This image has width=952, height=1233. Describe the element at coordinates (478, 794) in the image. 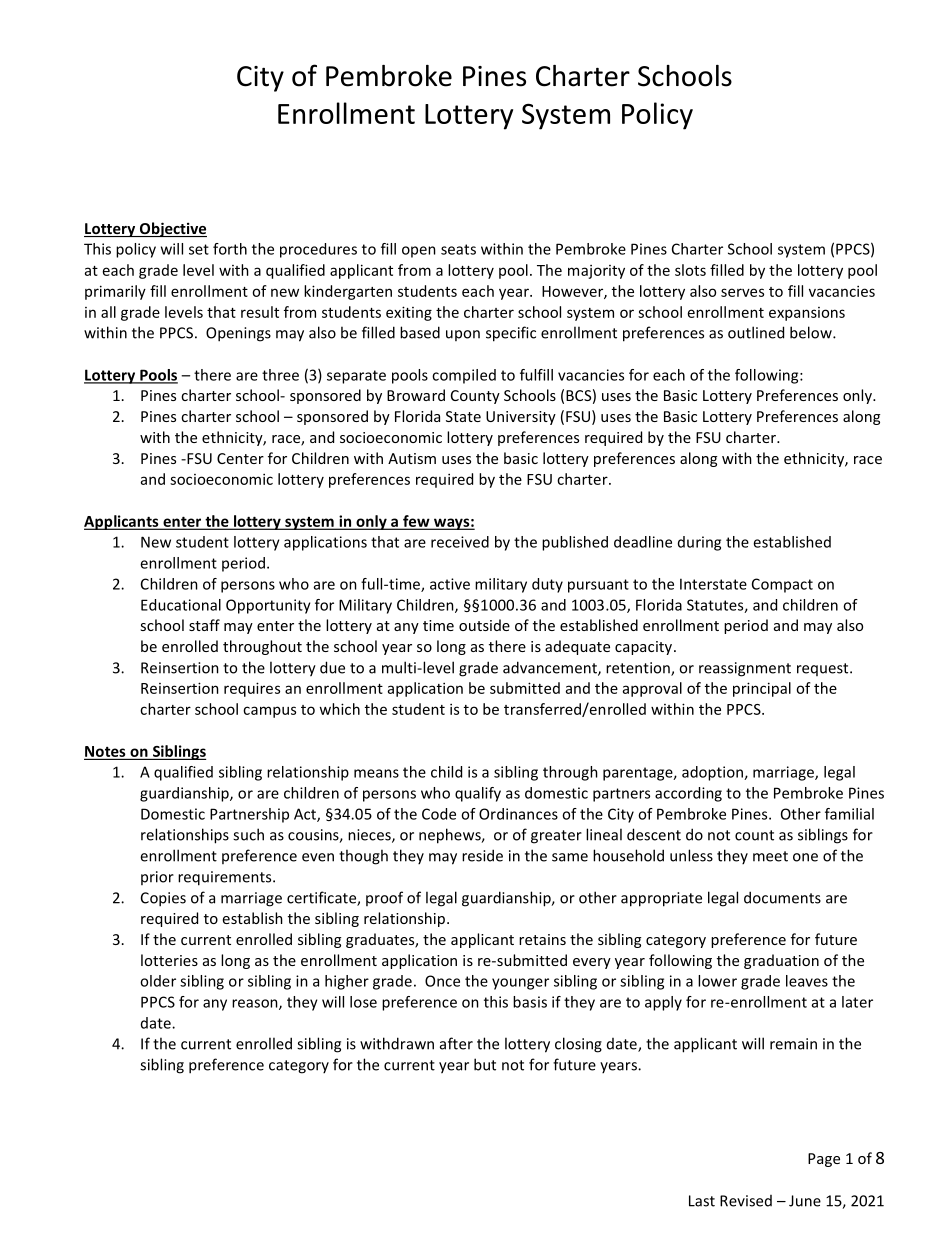

I see `qualify` at that location.
